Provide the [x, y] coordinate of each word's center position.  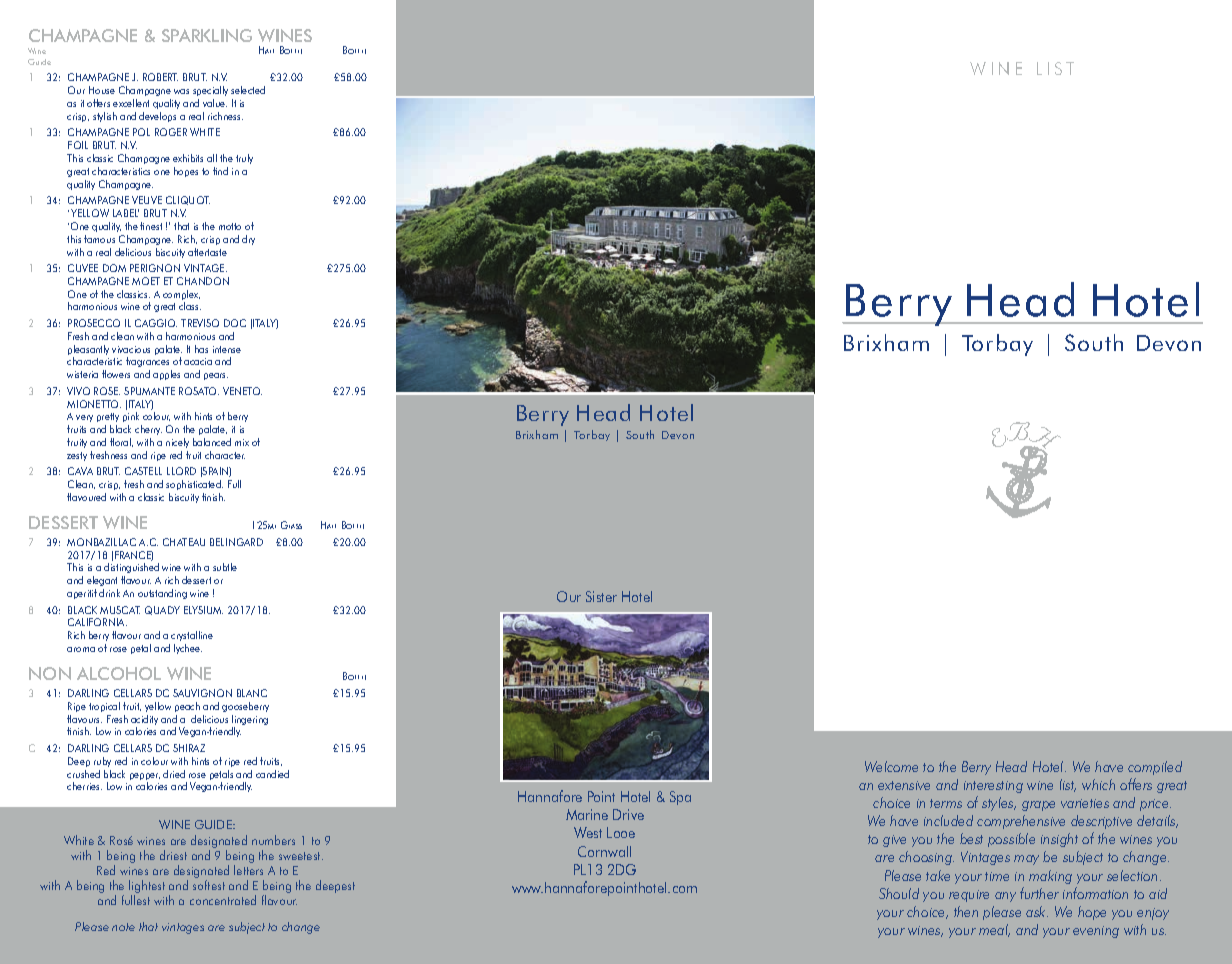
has [201, 349]
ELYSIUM [203, 610]
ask [1037, 911]
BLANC [252, 693]
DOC [235, 323]
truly [244, 159]
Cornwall [604, 851]
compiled [1155, 768]
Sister [601, 596]
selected [248, 90]
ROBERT [160, 77]
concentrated [223, 900]
